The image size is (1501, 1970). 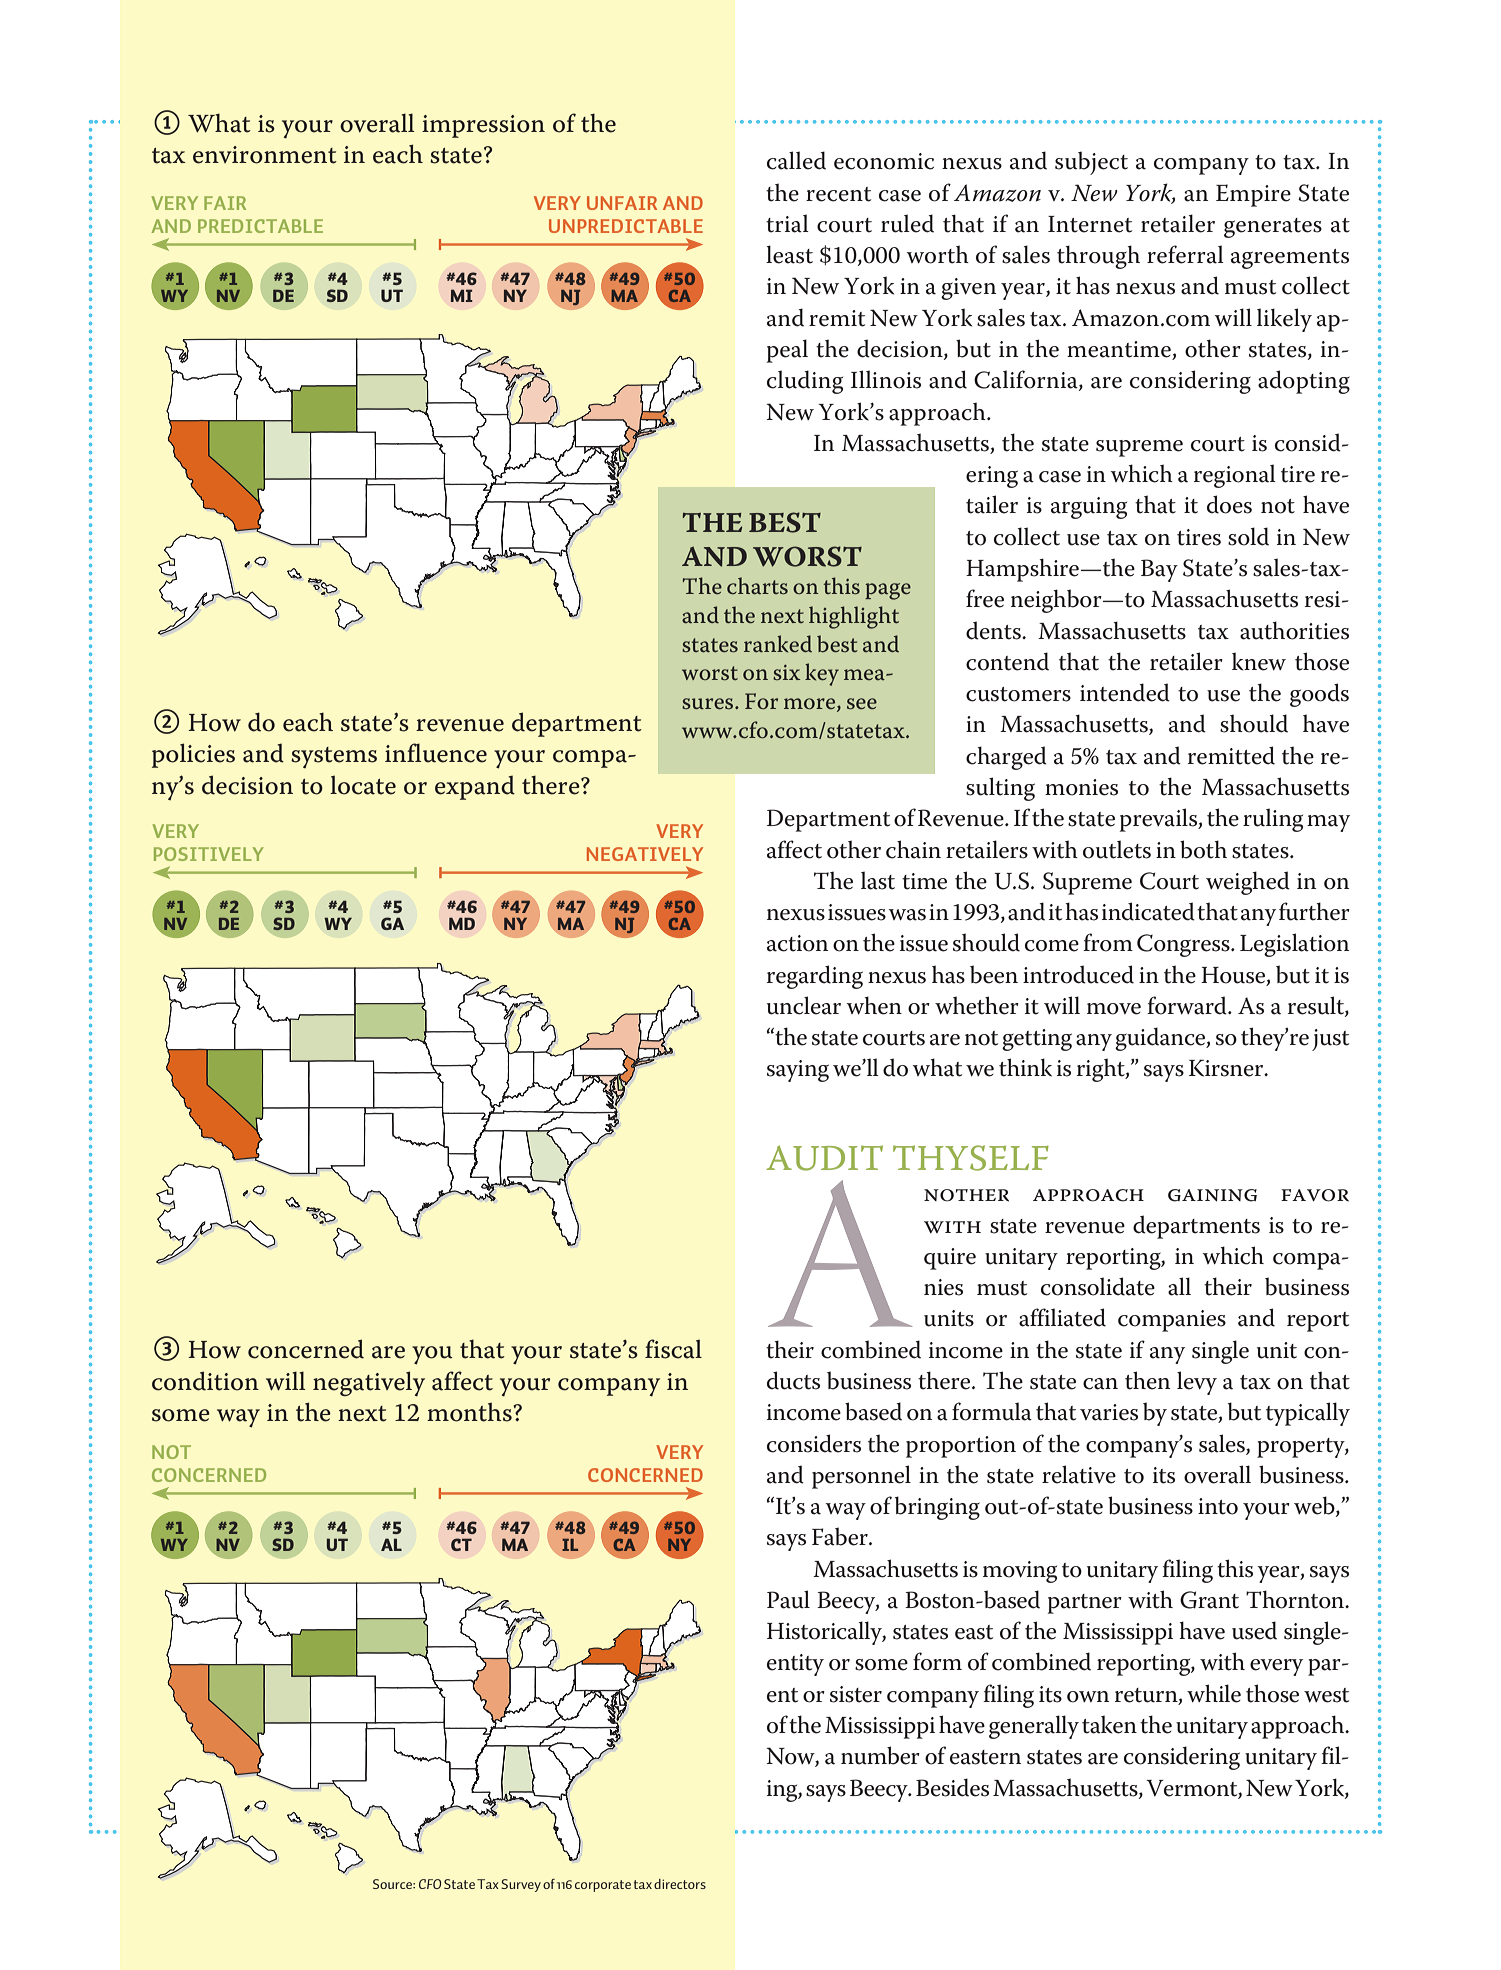 I want to click on called, so click(x=796, y=160).
